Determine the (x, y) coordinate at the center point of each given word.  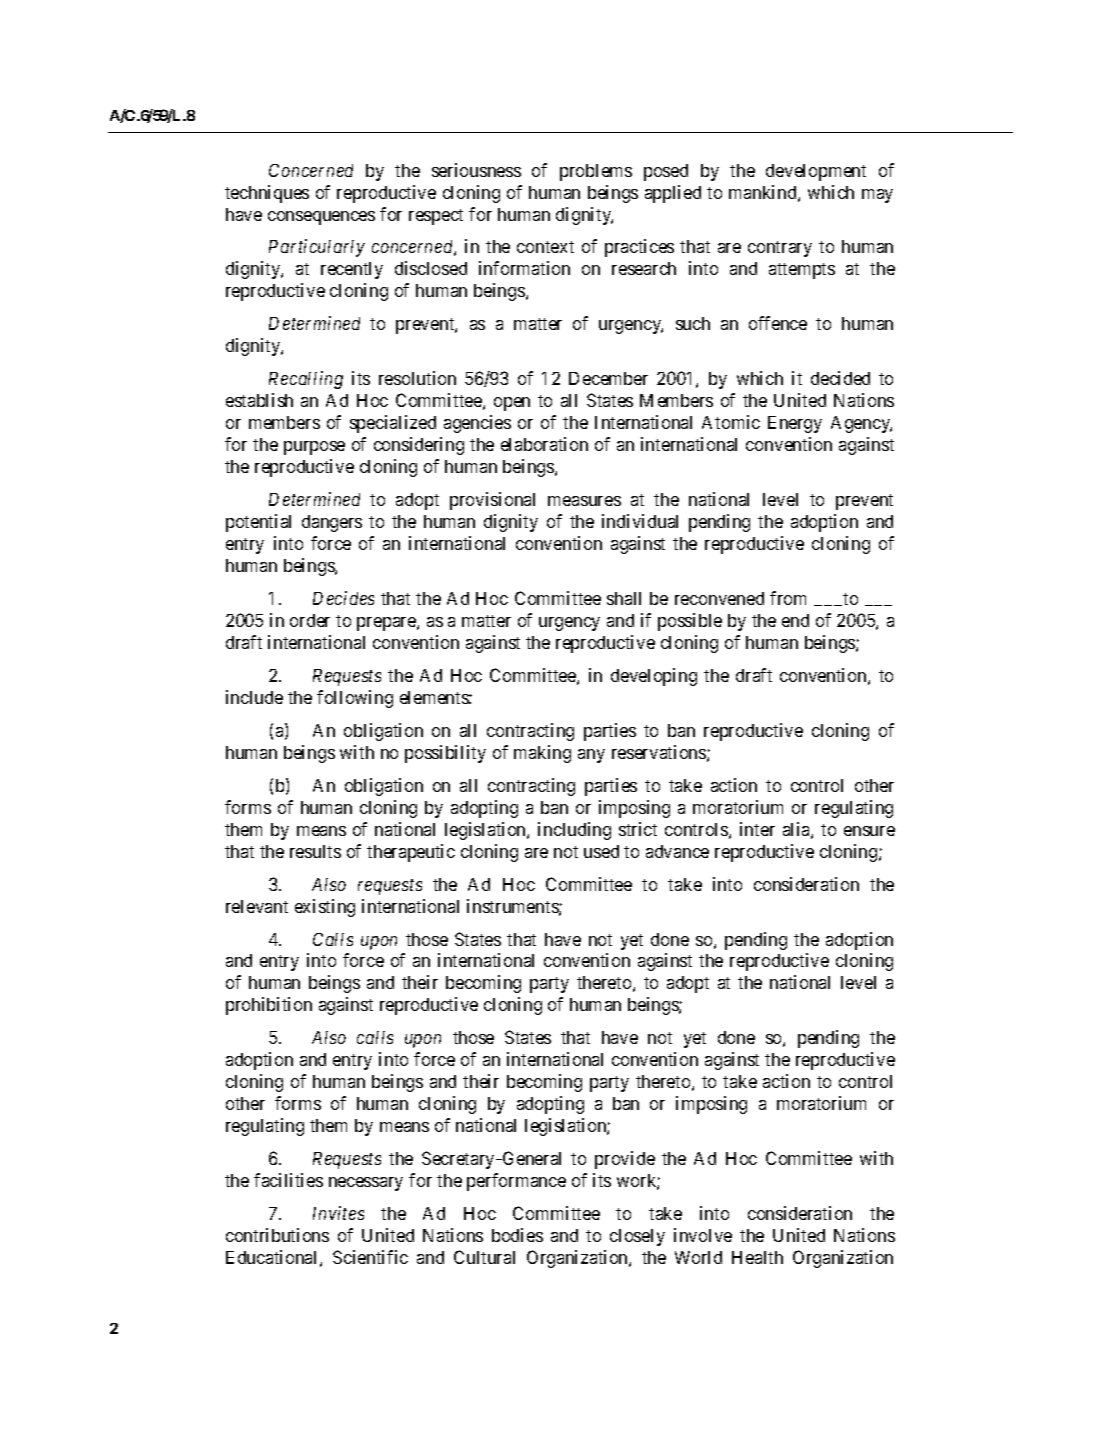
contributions (277, 1235)
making (542, 754)
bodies (517, 1235)
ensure (869, 831)
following (355, 699)
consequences (321, 218)
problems (596, 172)
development (816, 172)
